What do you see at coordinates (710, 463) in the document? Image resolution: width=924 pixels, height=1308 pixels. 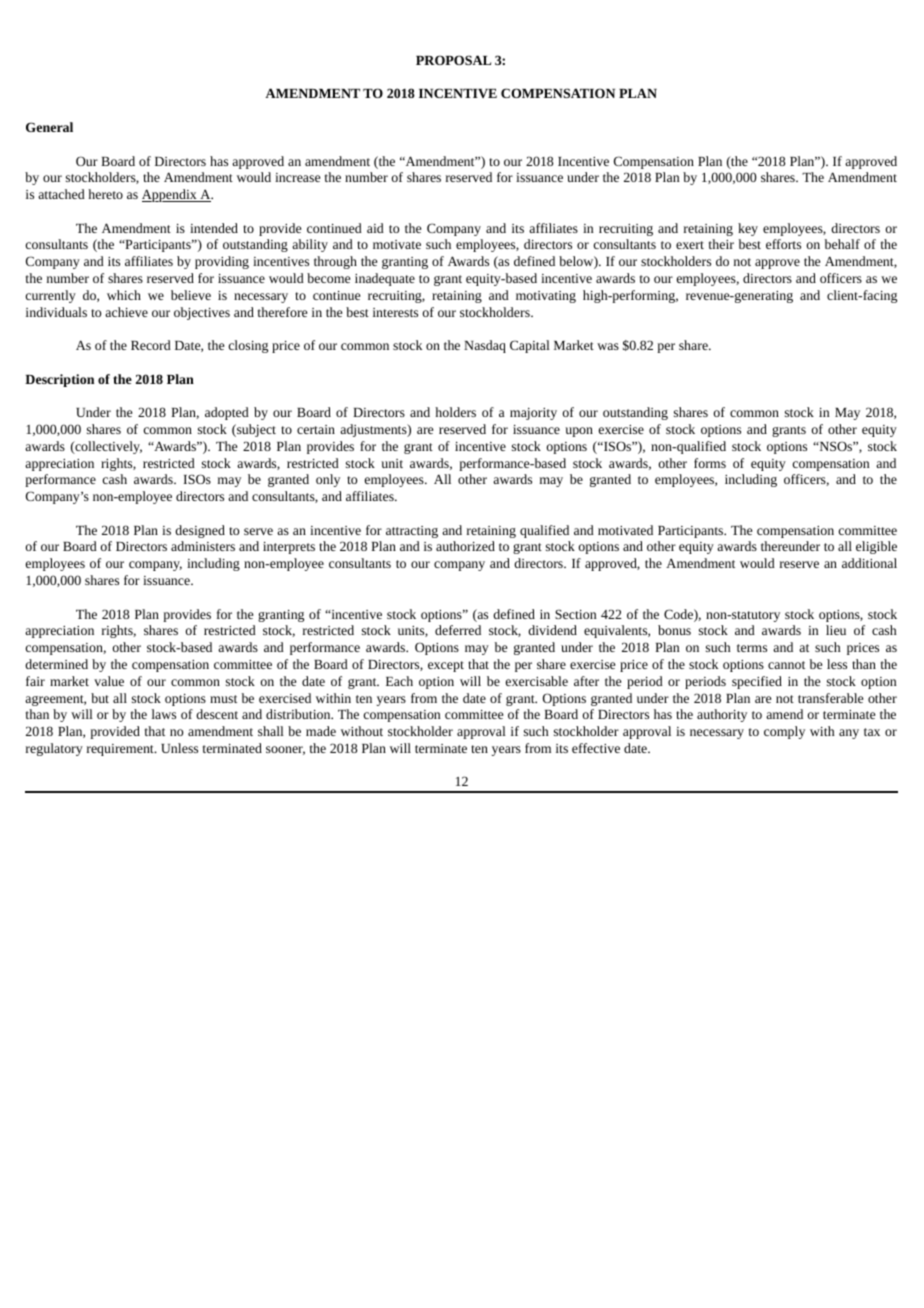 I see `forms` at bounding box center [710, 463].
